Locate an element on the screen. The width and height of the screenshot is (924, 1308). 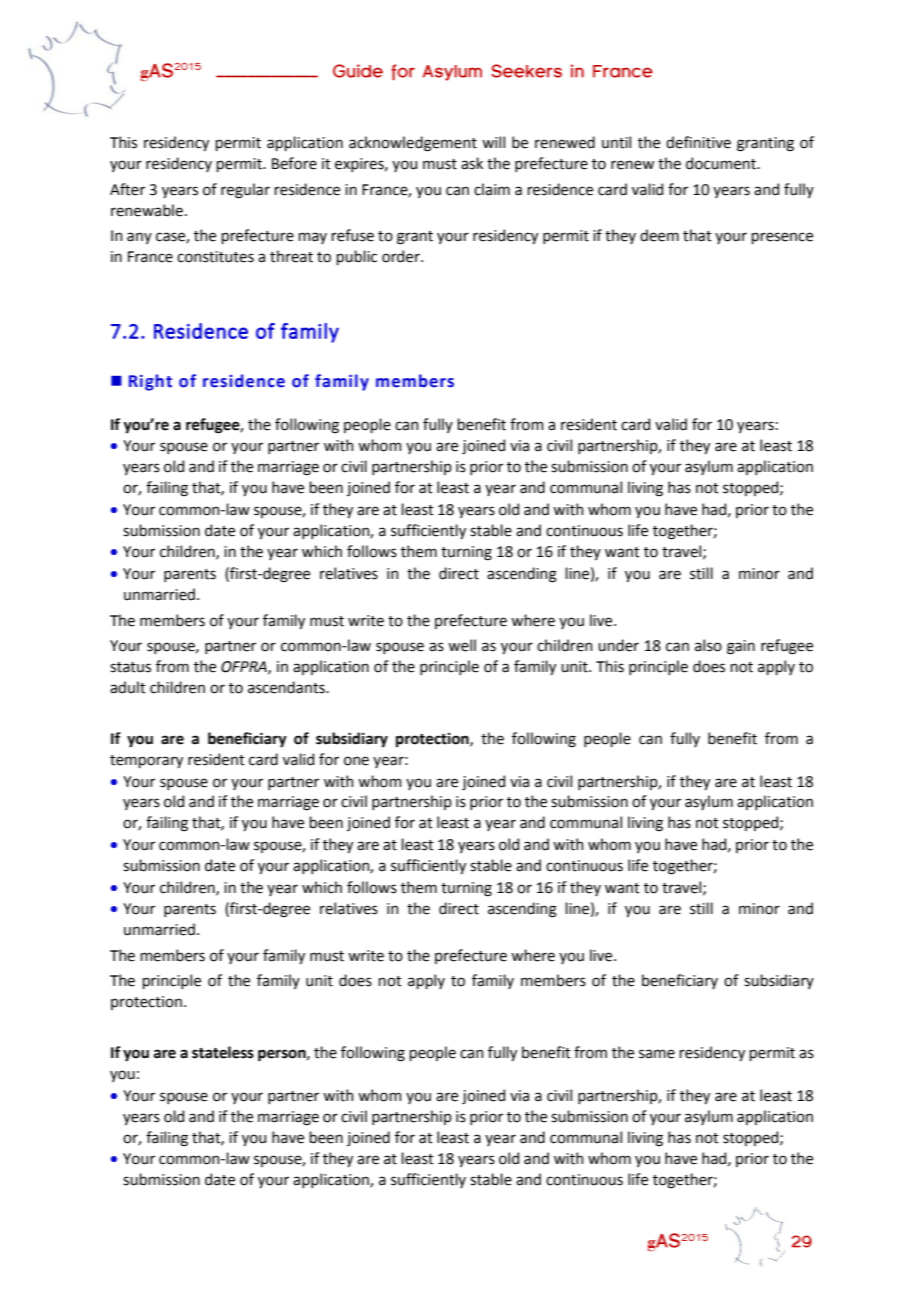
definitive is located at coordinates (698, 142).
